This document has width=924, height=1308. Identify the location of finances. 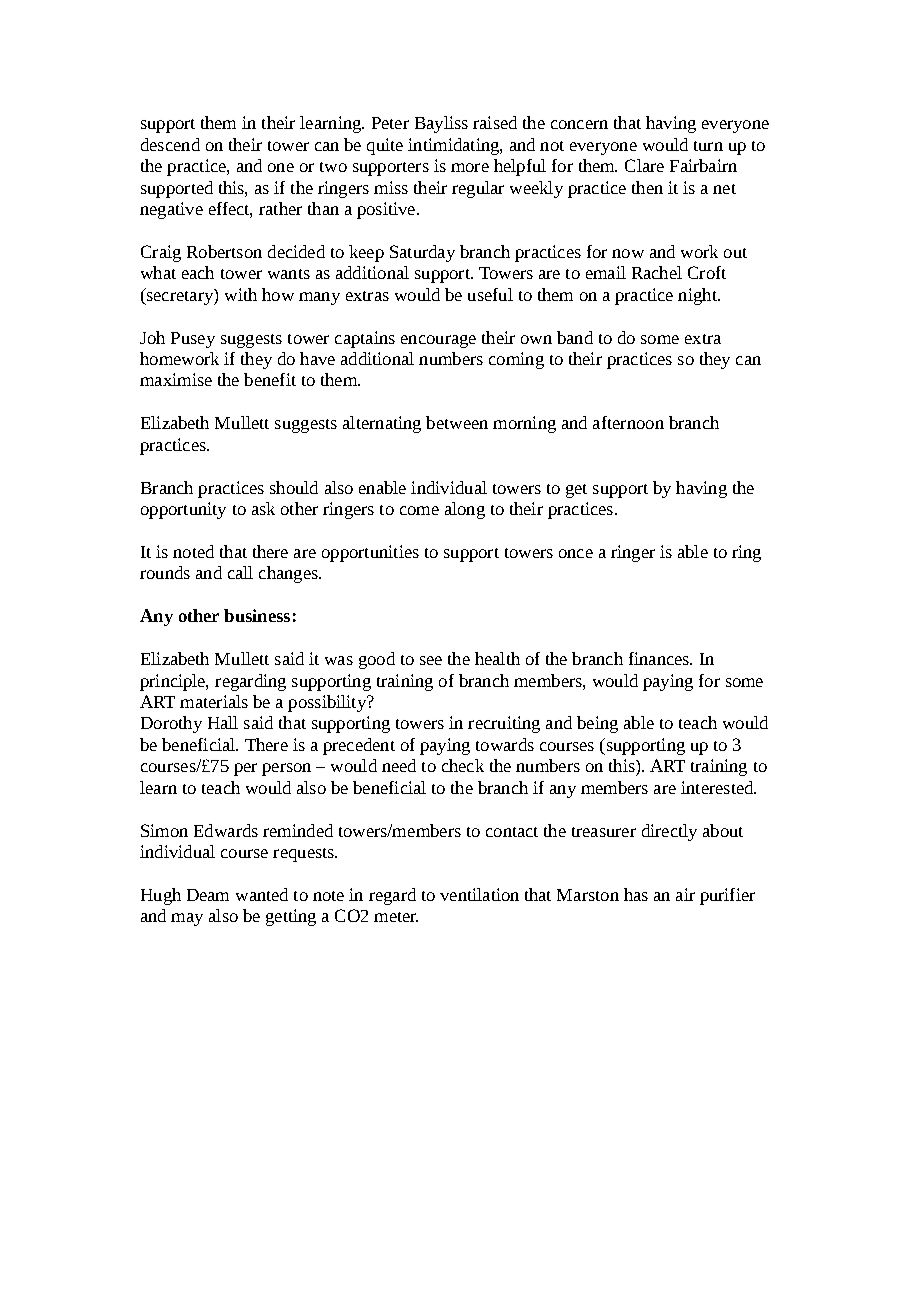
(660, 658).
